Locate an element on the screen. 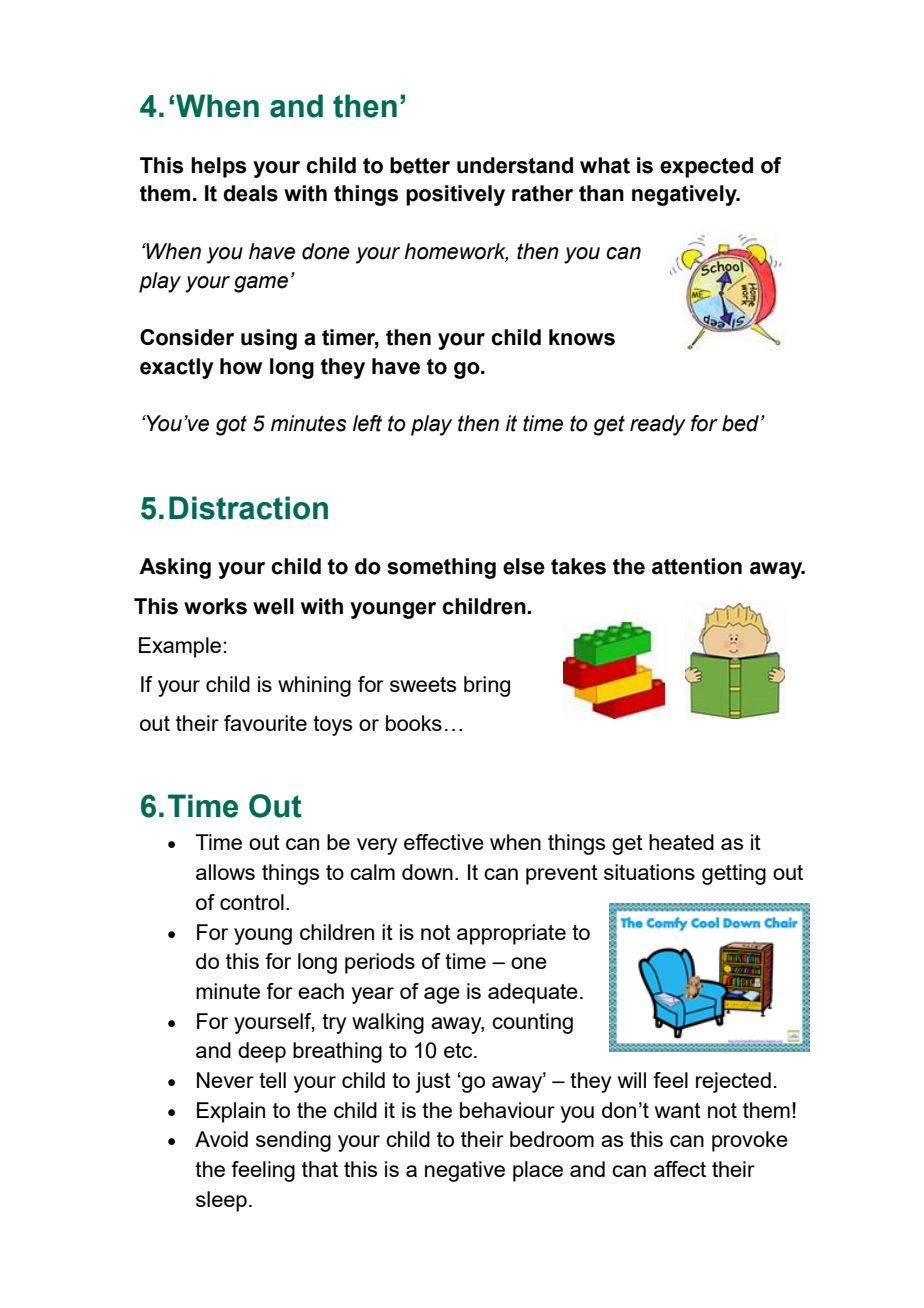 This screenshot has height=1308, width=924. bring is located at coordinates (487, 686).
